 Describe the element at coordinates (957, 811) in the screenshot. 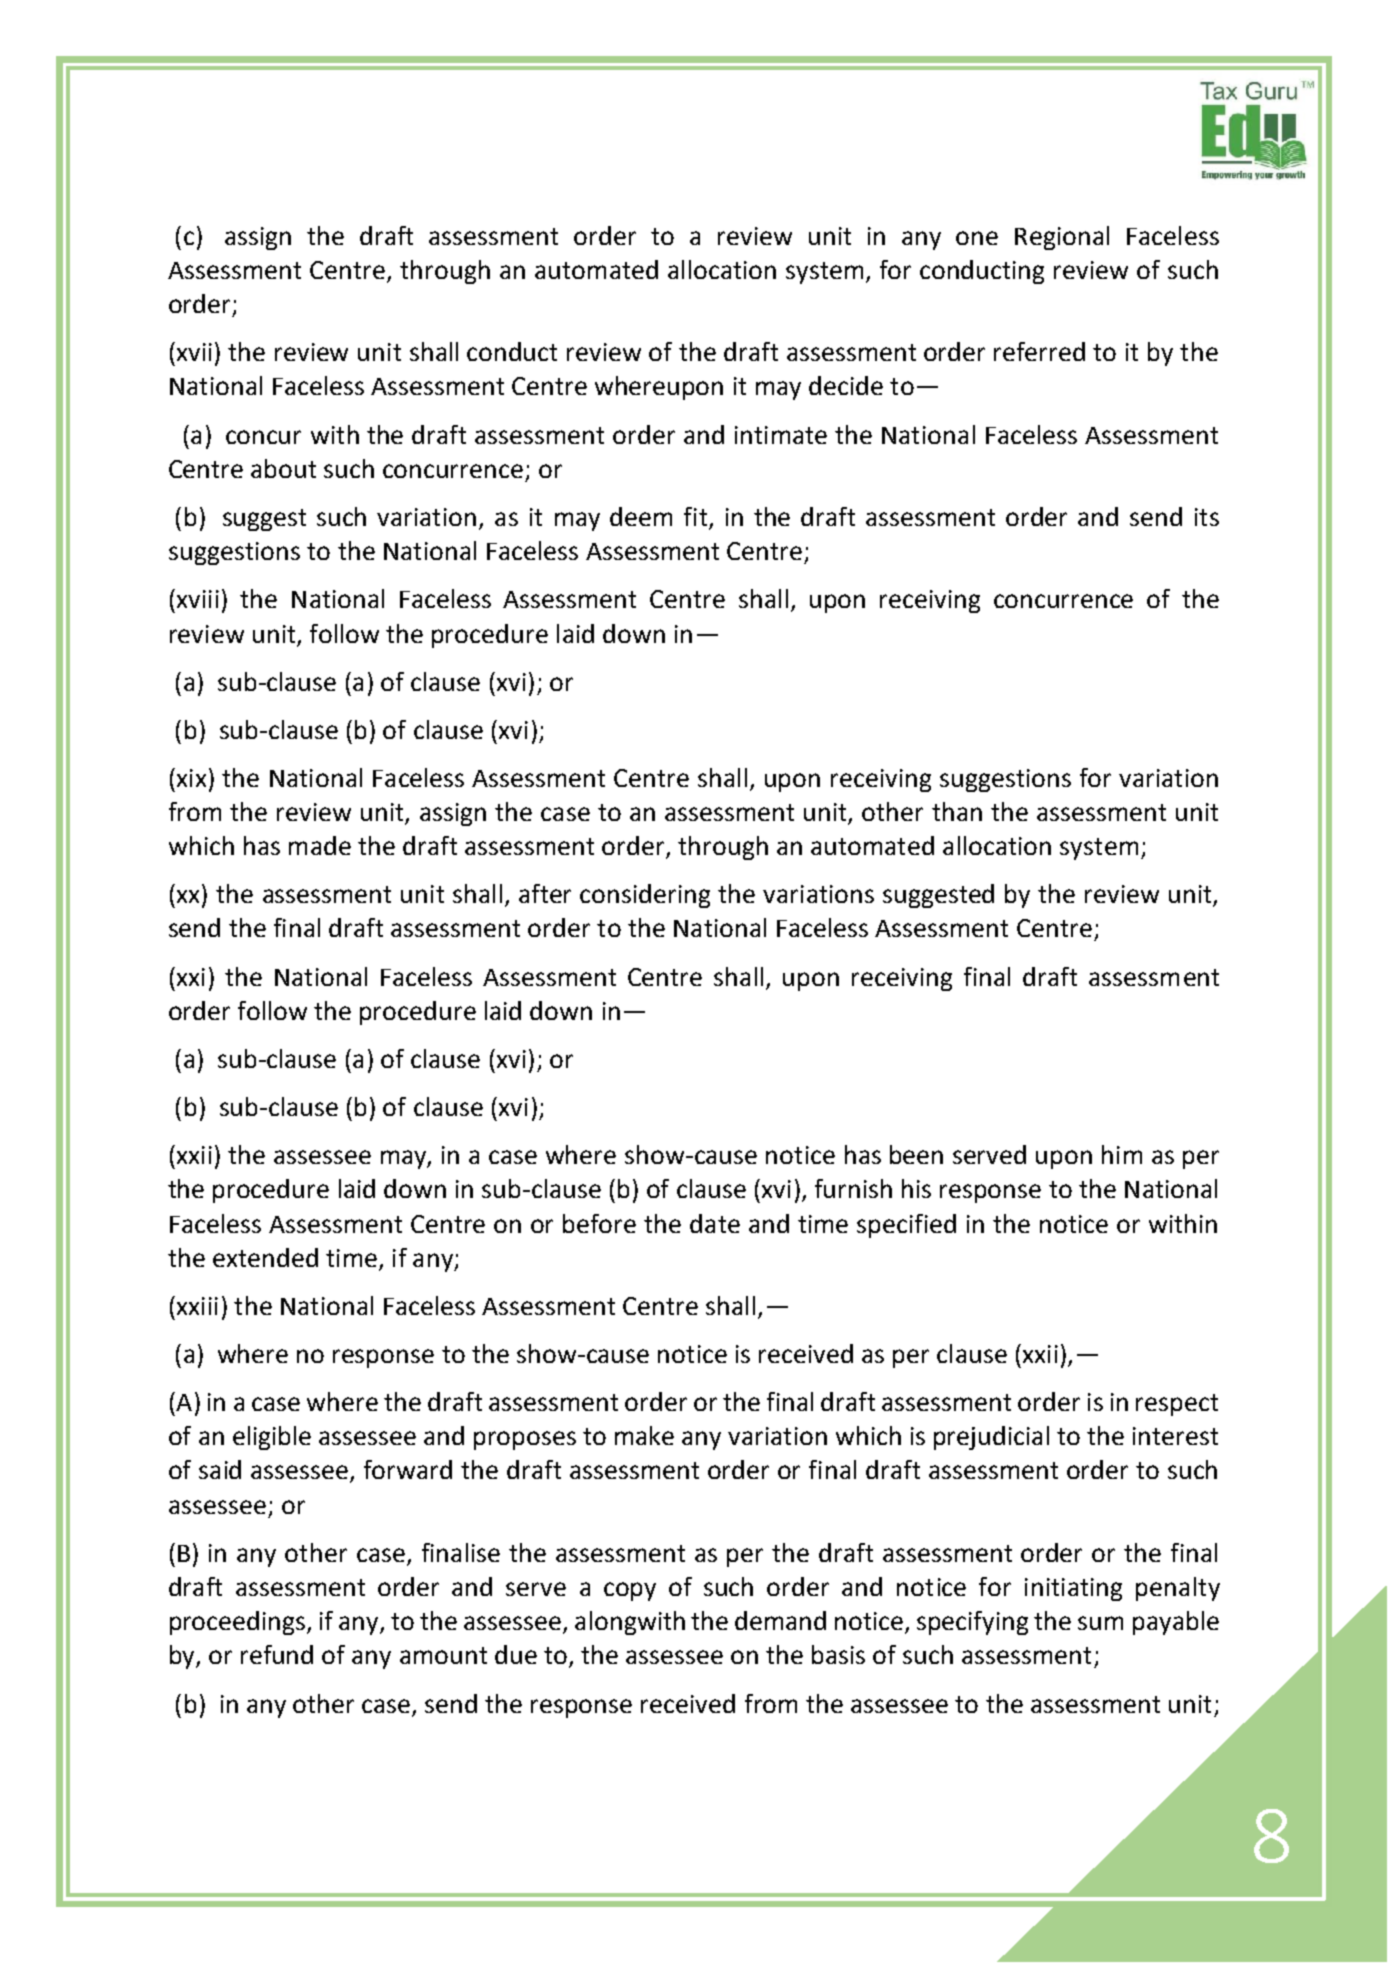

I see `than` at that location.
